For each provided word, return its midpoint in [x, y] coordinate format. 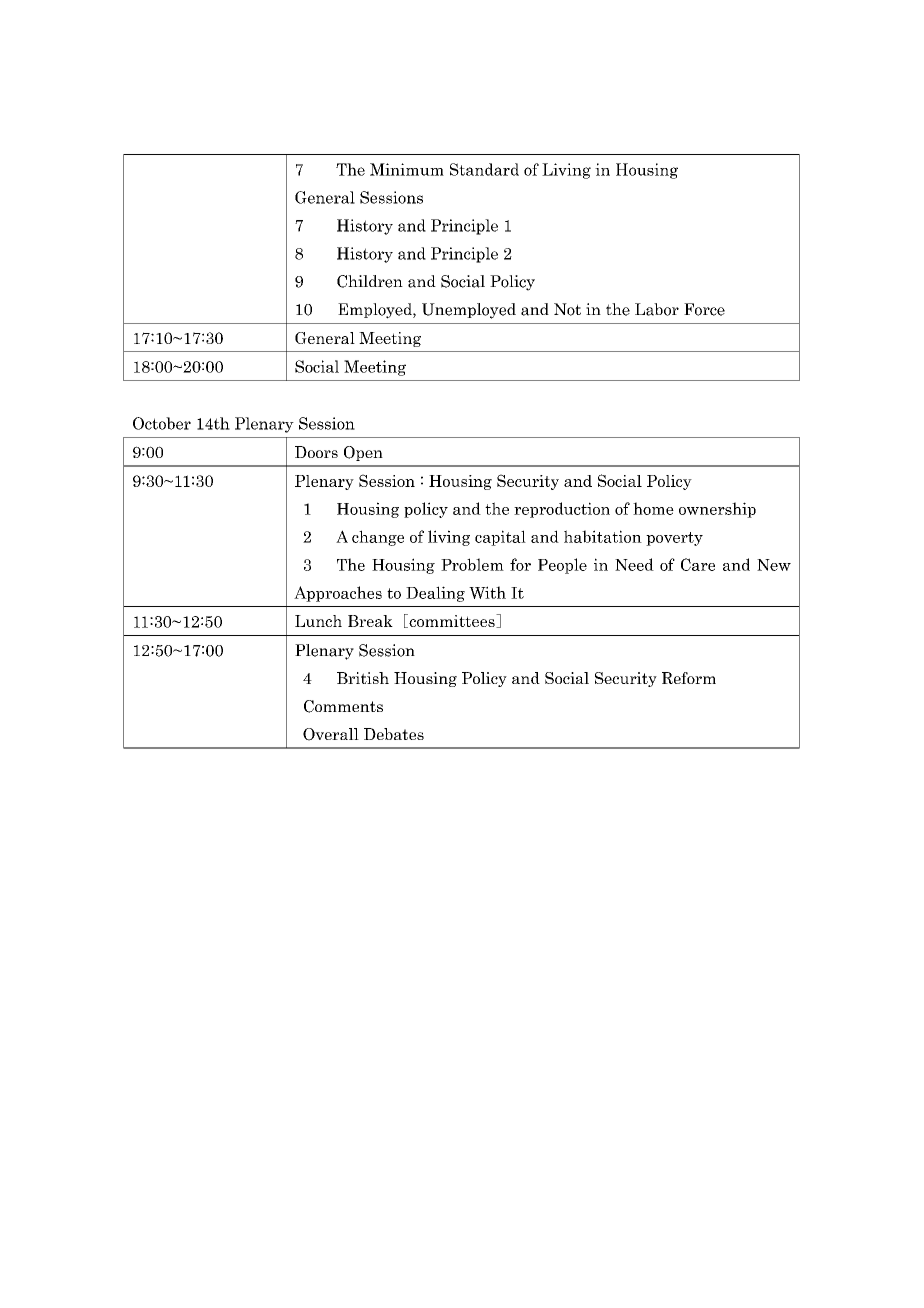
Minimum [407, 169]
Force [704, 309]
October [162, 423]
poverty [674, 539]
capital [500, 538]
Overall [331, 734]
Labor [657, 309]
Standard [484, 169]
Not [567, 309]
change [378, 538]
